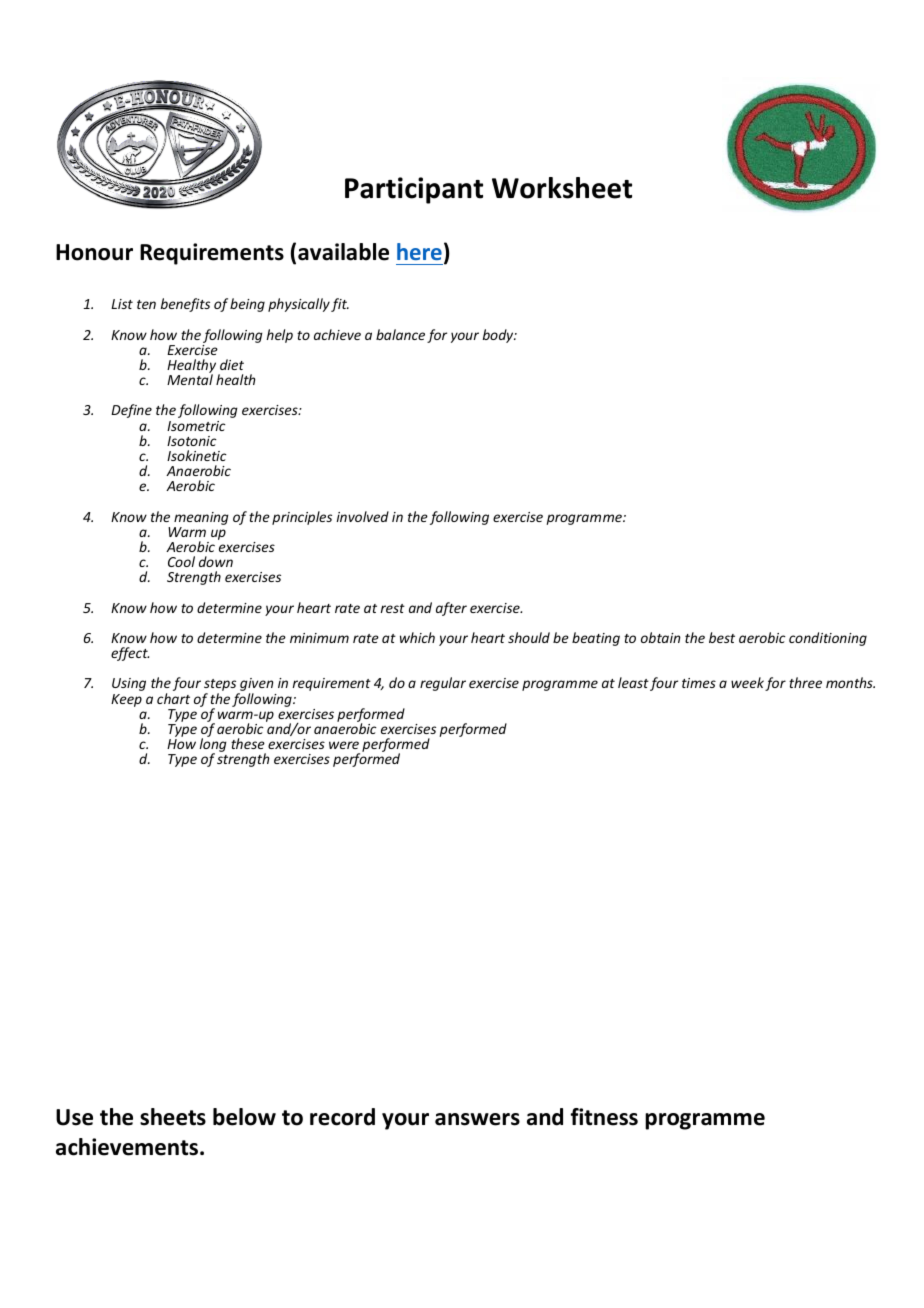 The image size is (924, 1308). What do you see at coordinates (722, 637) in the screenshot?
I see `best` at bounding box center [722, 637].
